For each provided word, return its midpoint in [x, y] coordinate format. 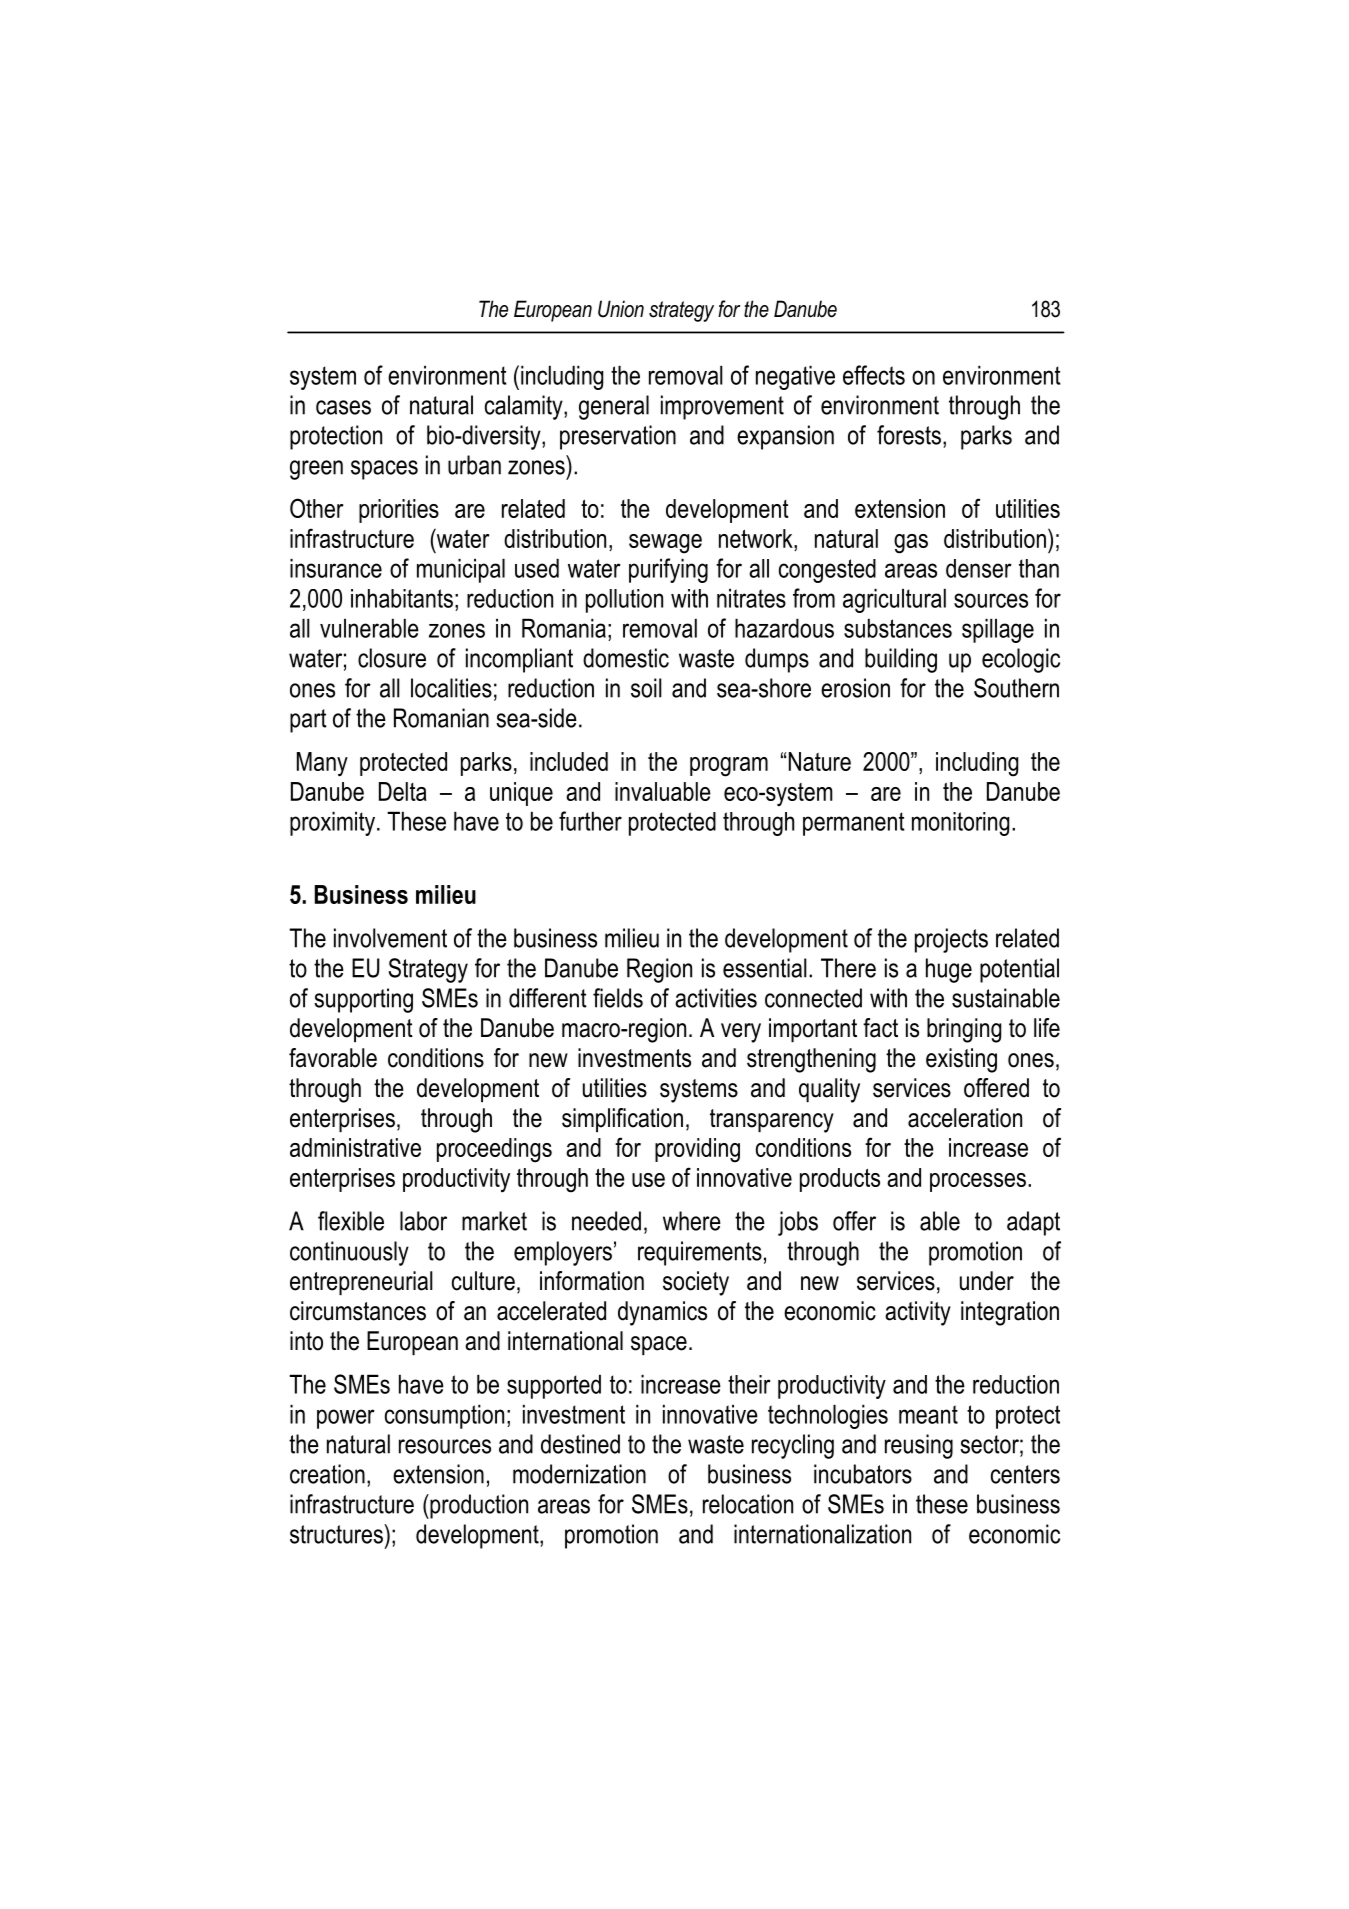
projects [951, 940]
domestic [626, 658]
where [692, 1221]
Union [621, 309]
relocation [748, 1504]
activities [716, 998]
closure [392, 658]
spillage [998, 630]
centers [1025, 1474]
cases [343, 407]
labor [423, 1221]
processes [978, 1182]
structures [337, 1534]
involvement [390, 938]
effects [874, 375]
